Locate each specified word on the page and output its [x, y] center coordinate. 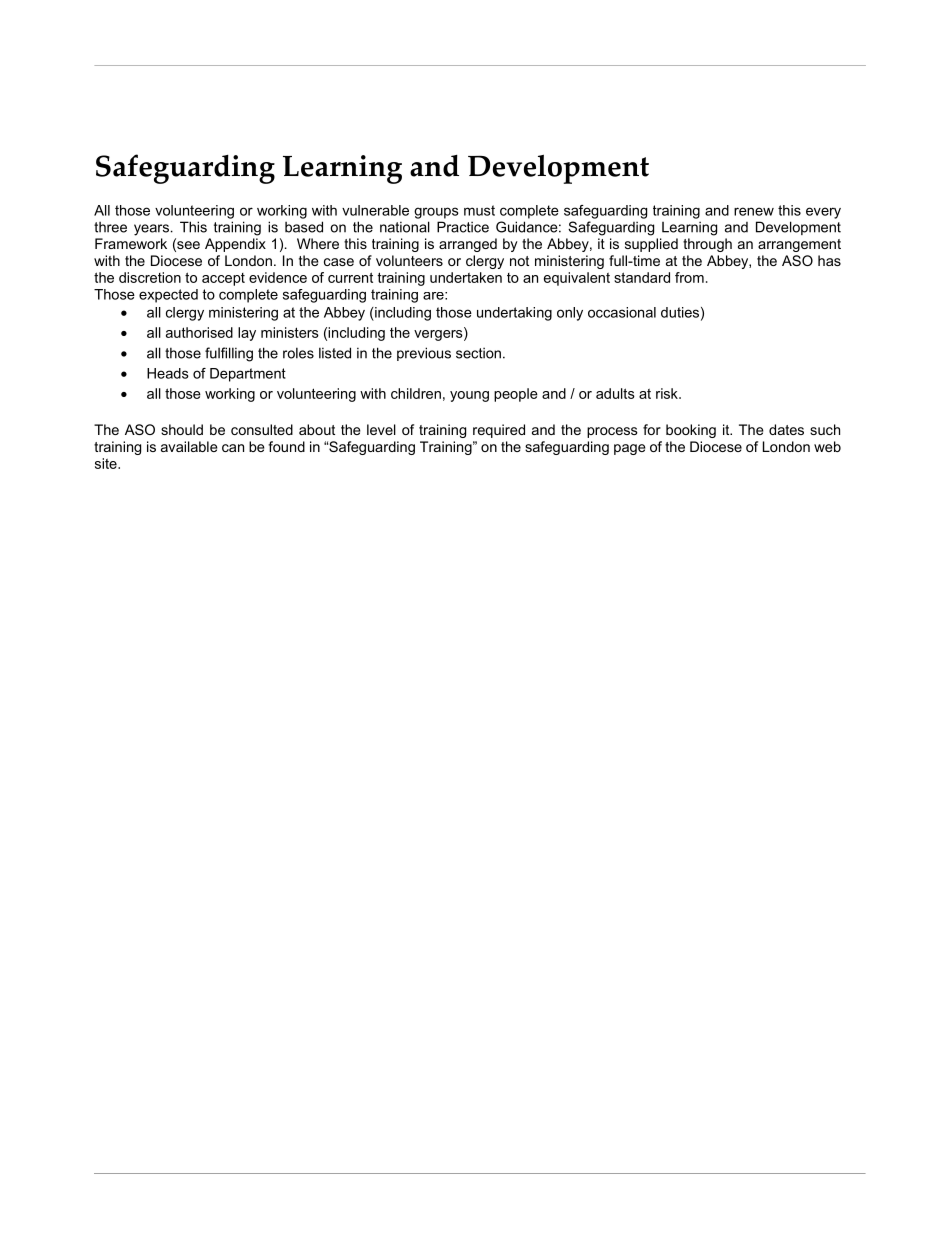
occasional [622, 312]
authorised [199, 332]
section [478, 353]
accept [223, 279]
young [469, 396]
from [689, 277]
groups [436, 213]
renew [754, 211]
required [499, 431]
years [151, 230]
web [827, 446]
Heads [168, 373]
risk [668, 393]
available [189, 446]
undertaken [466, 277]
